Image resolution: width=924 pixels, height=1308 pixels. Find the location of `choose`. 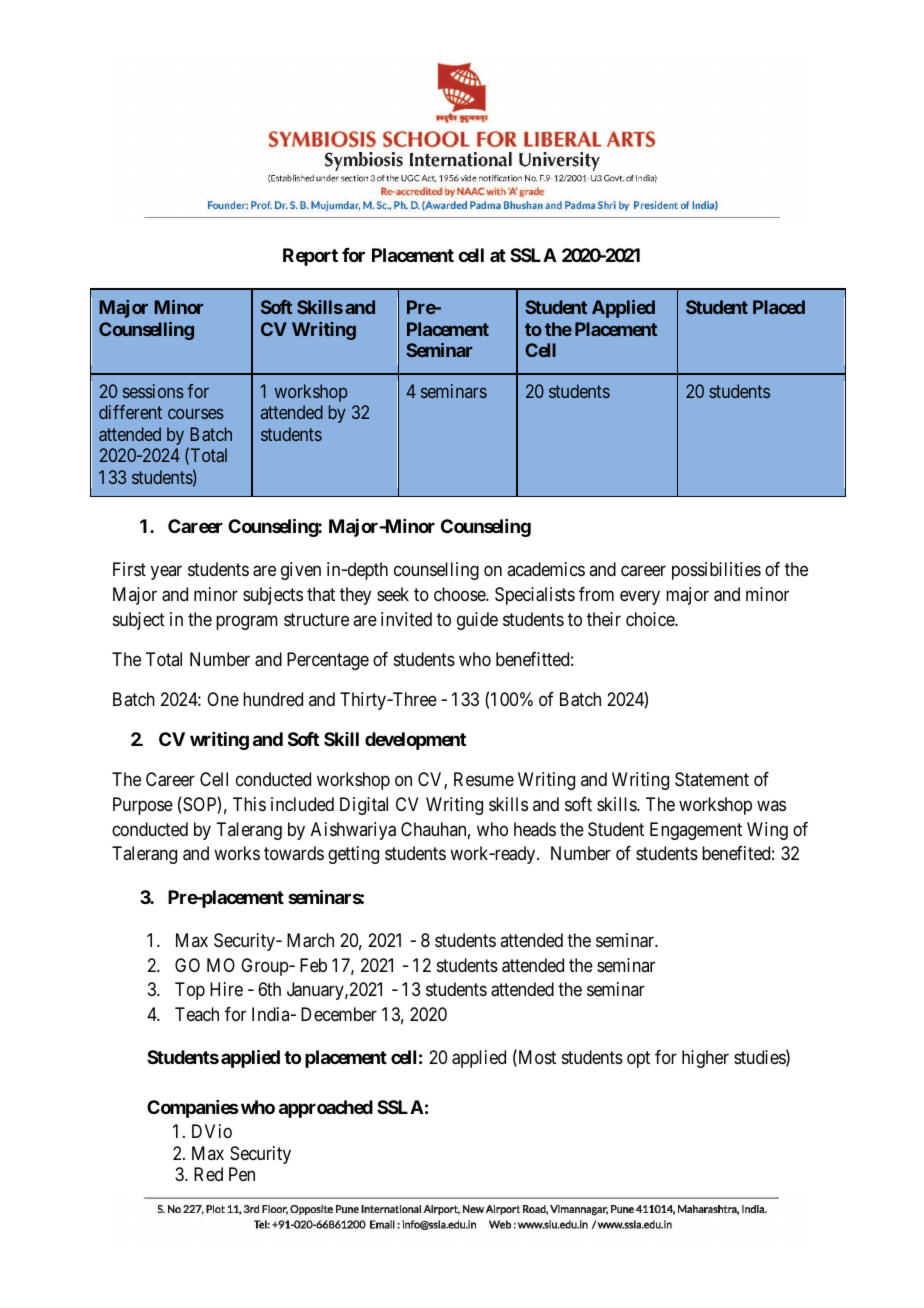

choose is located at coordinates (460, 594).
